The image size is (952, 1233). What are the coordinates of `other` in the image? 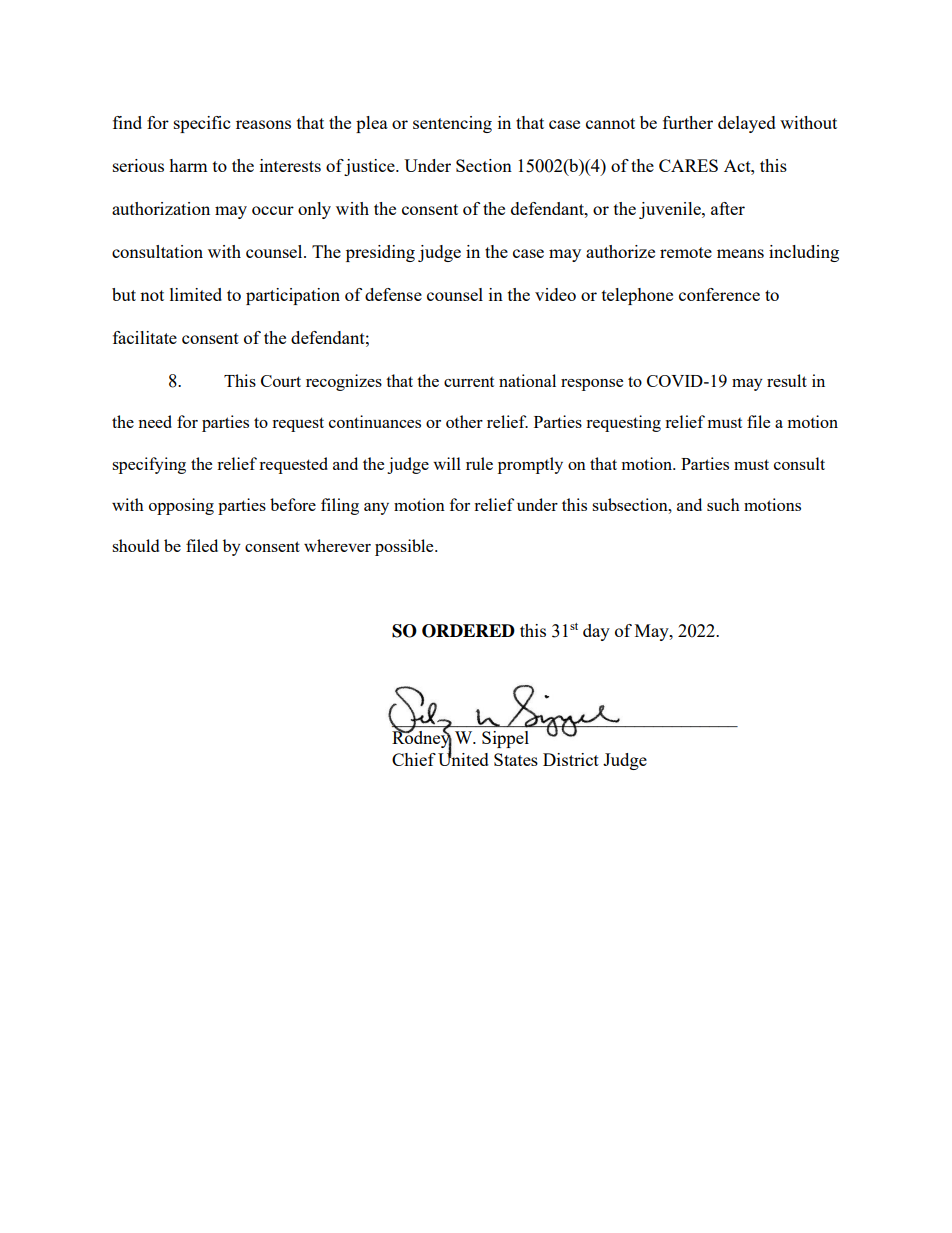 It's located at (464, 421).
